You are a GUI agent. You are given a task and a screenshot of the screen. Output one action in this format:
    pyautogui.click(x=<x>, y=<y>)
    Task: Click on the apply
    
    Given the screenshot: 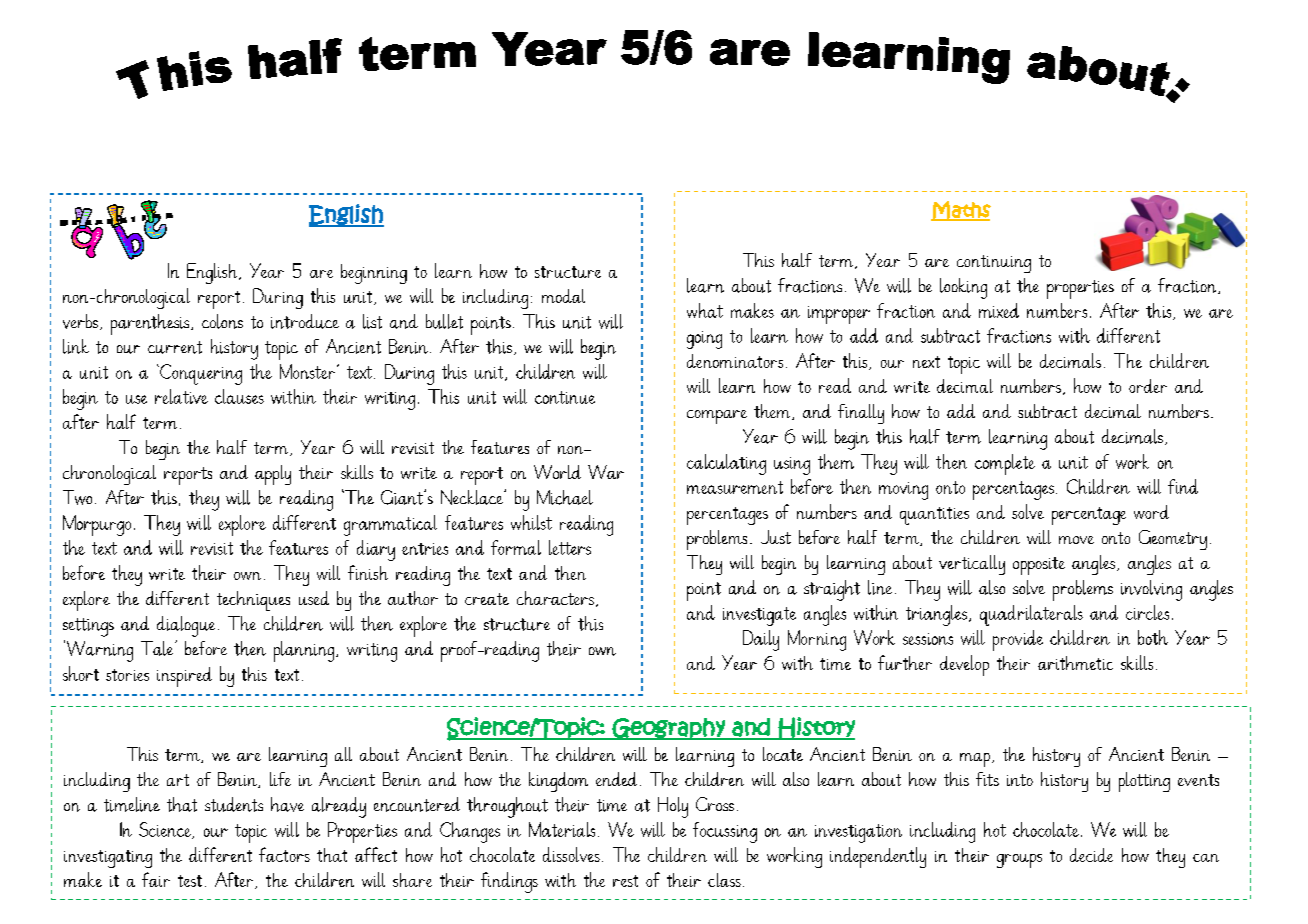 What is the action you would take?
    pyautogui.click(x=273, y=475)
